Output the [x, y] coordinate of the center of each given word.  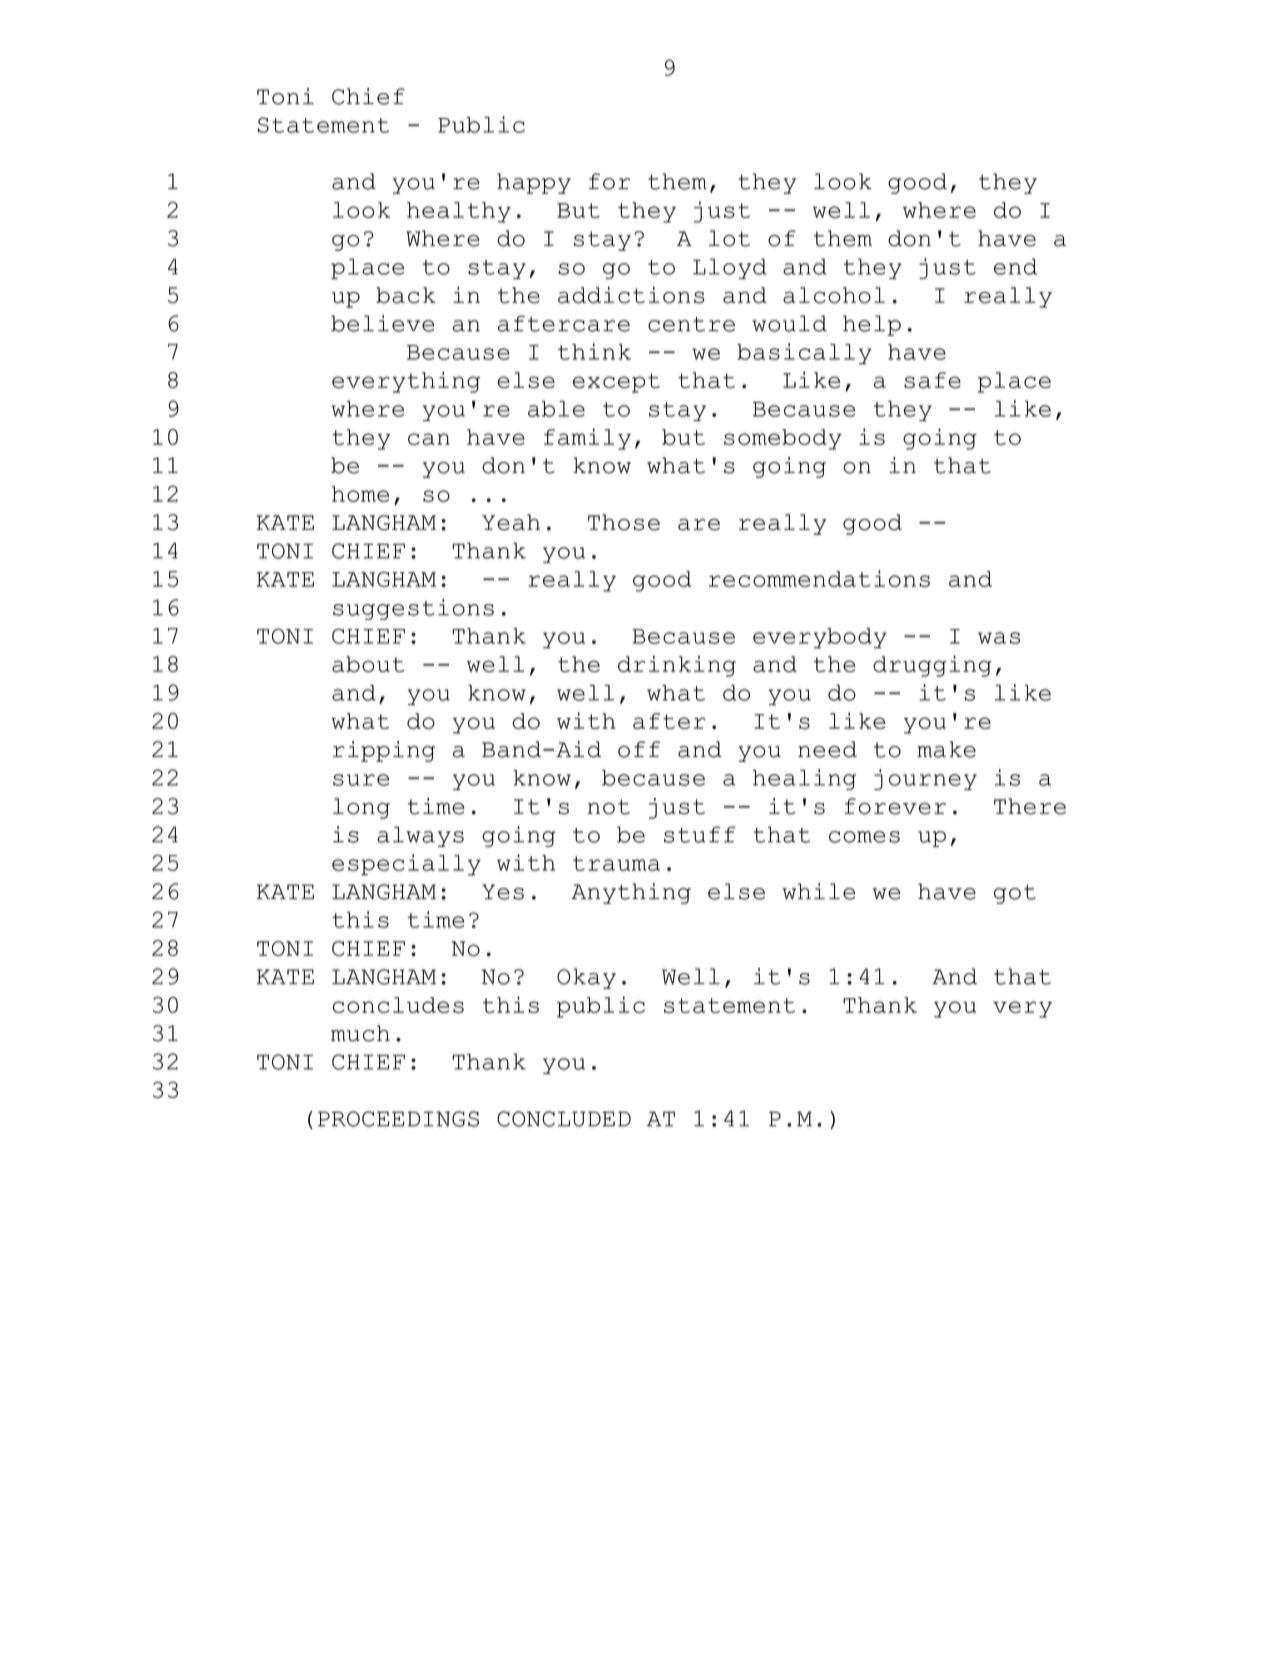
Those [624, 522]
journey [925, 779]
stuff [700, 834]
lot [729, 238]
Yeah [511, 522]
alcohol [834, 295]
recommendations [819, 578]
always [420, 836]
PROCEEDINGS [398, 1119]
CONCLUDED [564, 1119]
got [1015, 894]
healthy [459, 212]
